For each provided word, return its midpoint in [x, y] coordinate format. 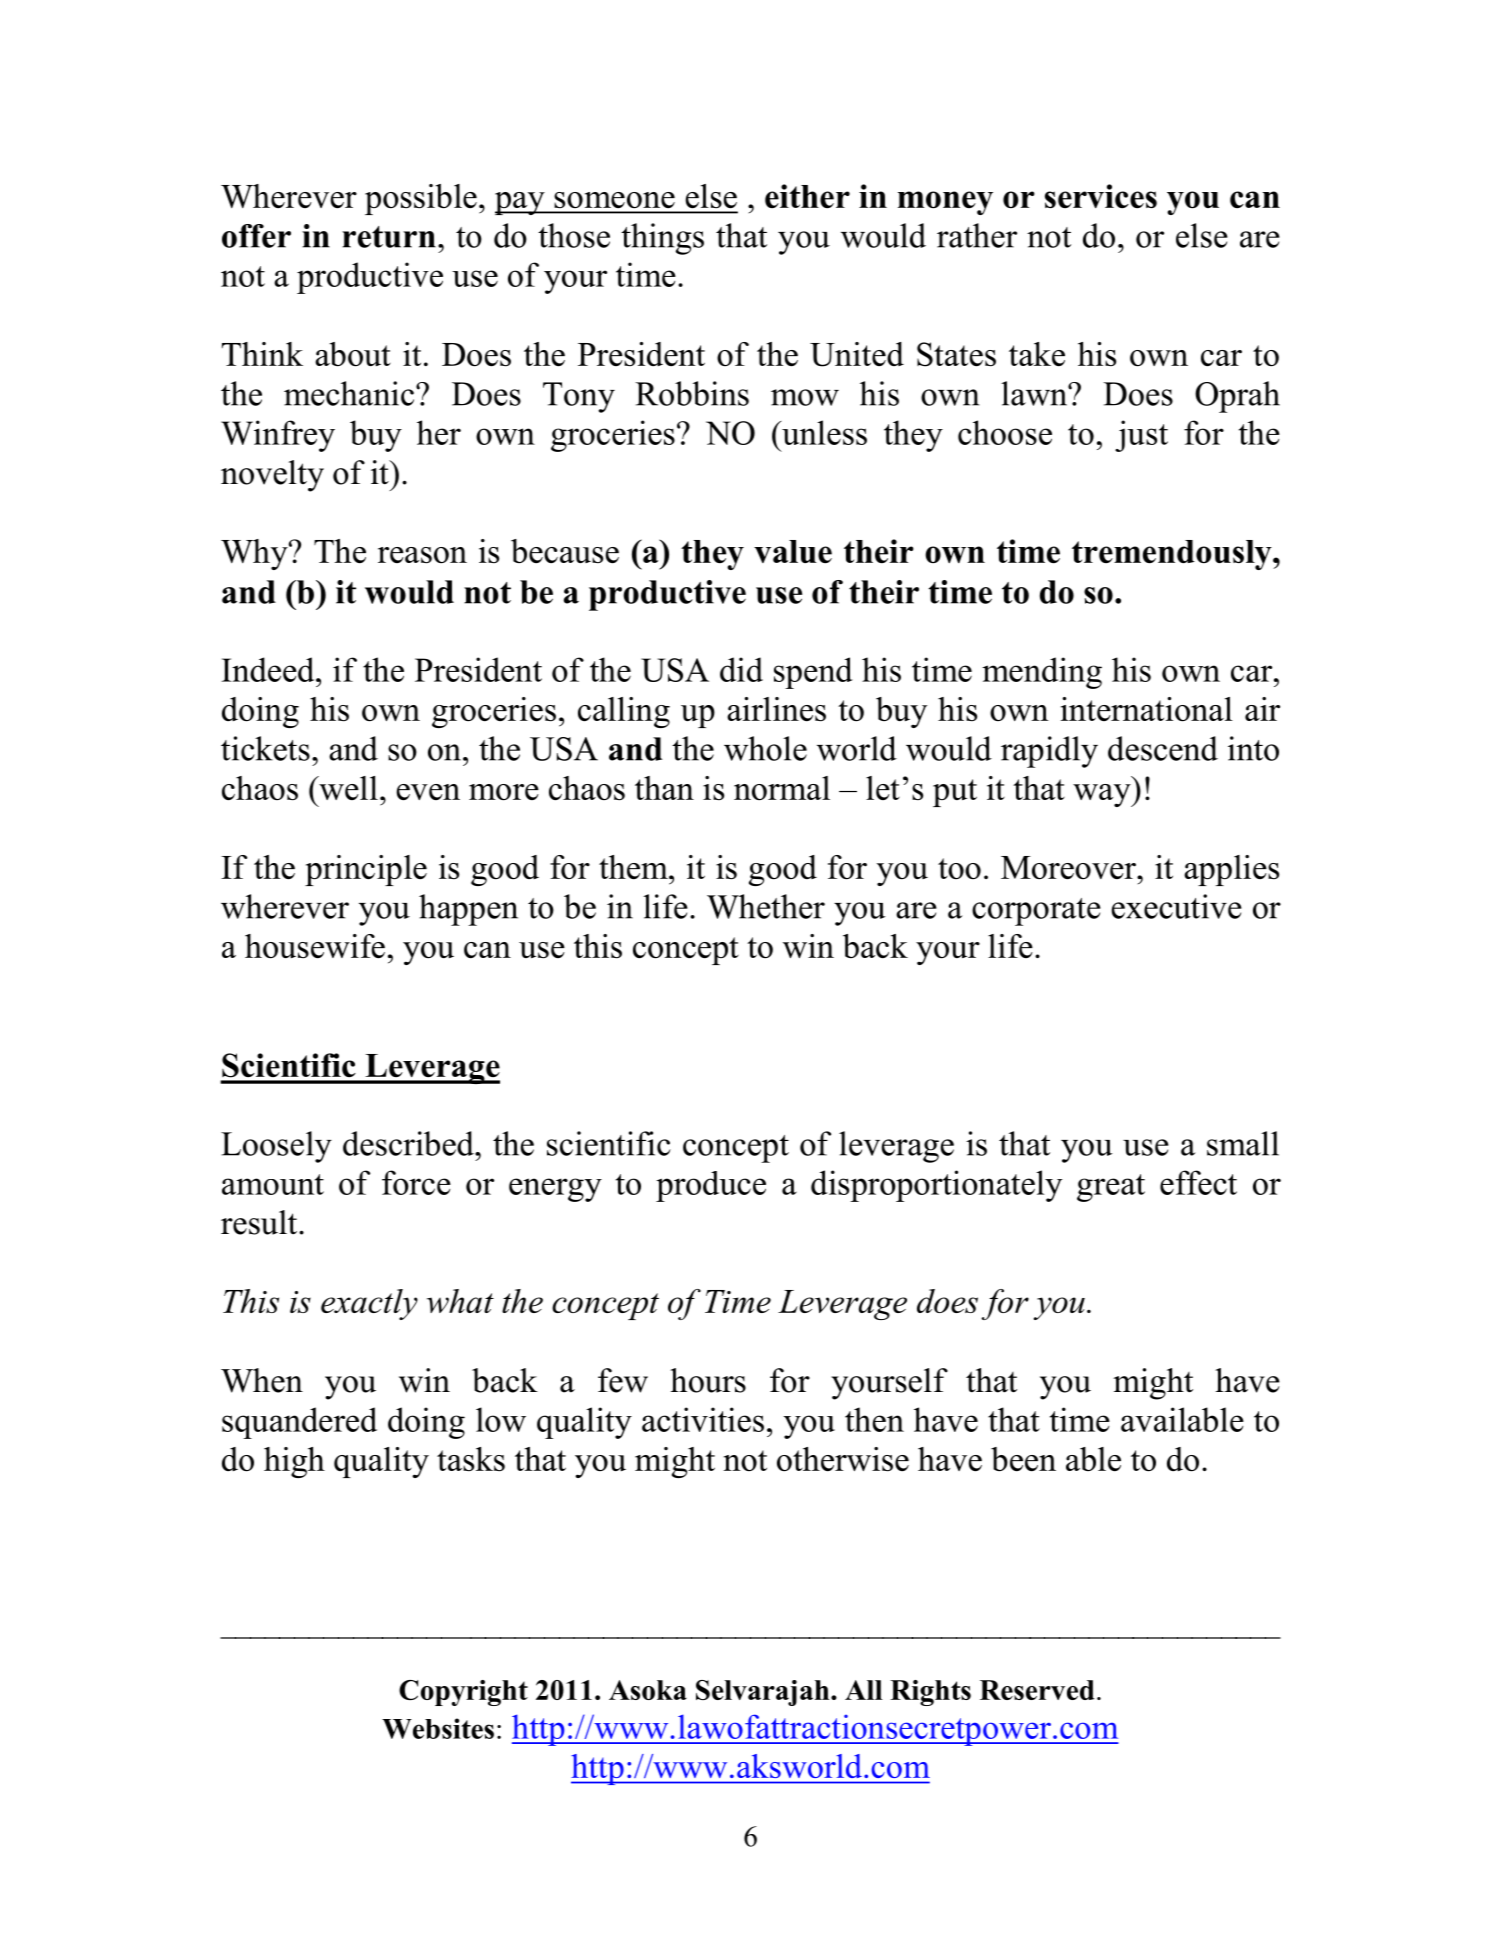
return [389, 237]
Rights [930, 1693]
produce [711, 1186]
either [807, 196]
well [347, 788]
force [416, 1182]
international [1147, 709]
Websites [438, 1728]
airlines [776, 709]
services [1101, 196]
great [1111, 1188]
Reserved [1037, 1690]
